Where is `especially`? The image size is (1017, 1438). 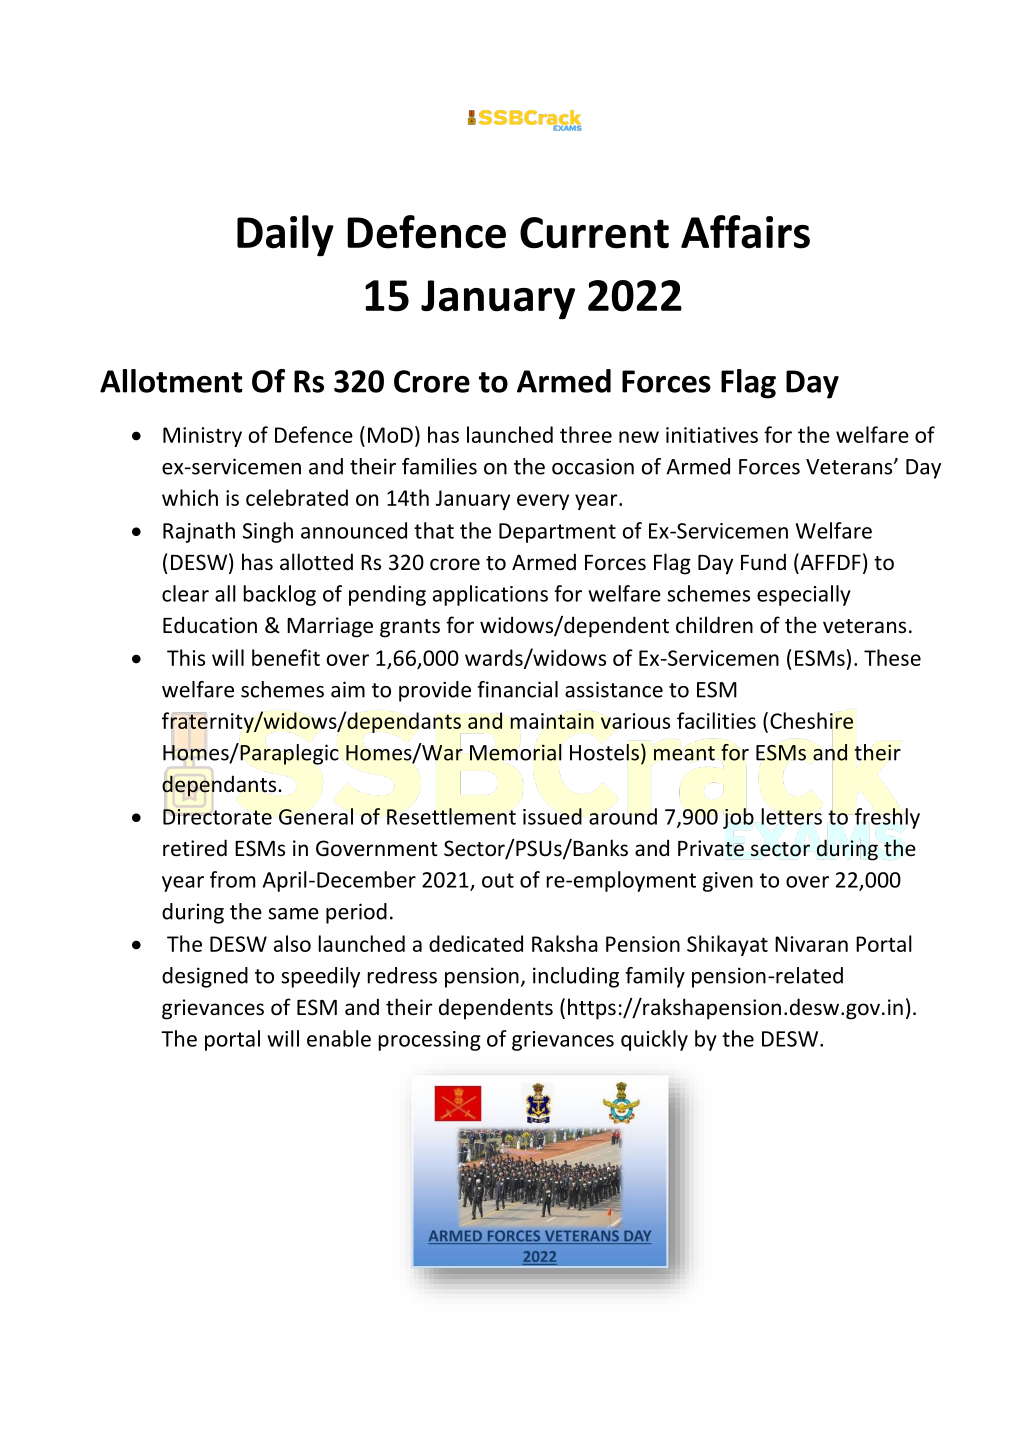 especially is located at coordinates (804, 595).
